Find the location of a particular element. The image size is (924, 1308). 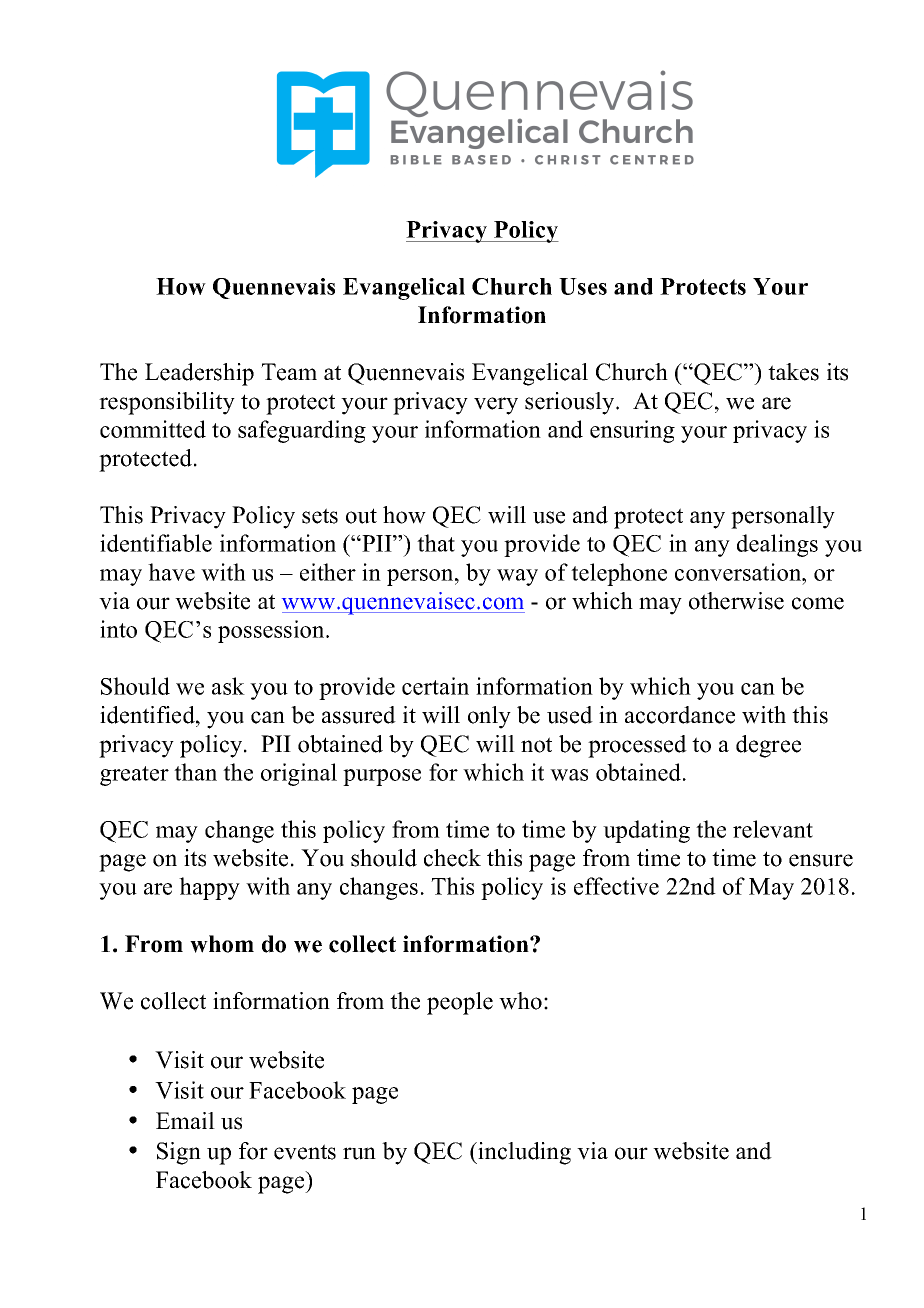

Leadership is located at coordinates (199, 374).
